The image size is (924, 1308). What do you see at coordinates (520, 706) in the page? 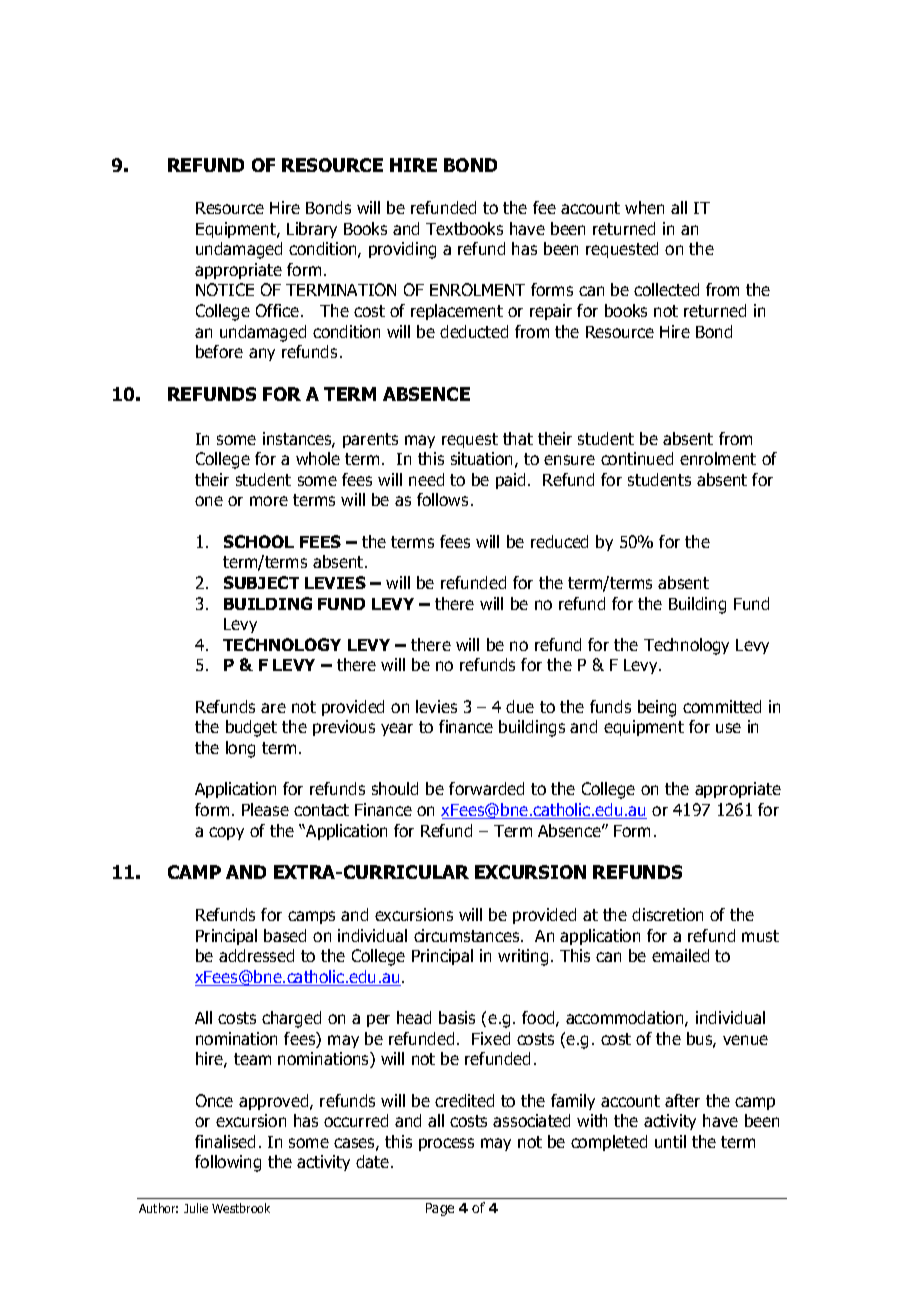
I see `due` at bounding box center [520, 706].
